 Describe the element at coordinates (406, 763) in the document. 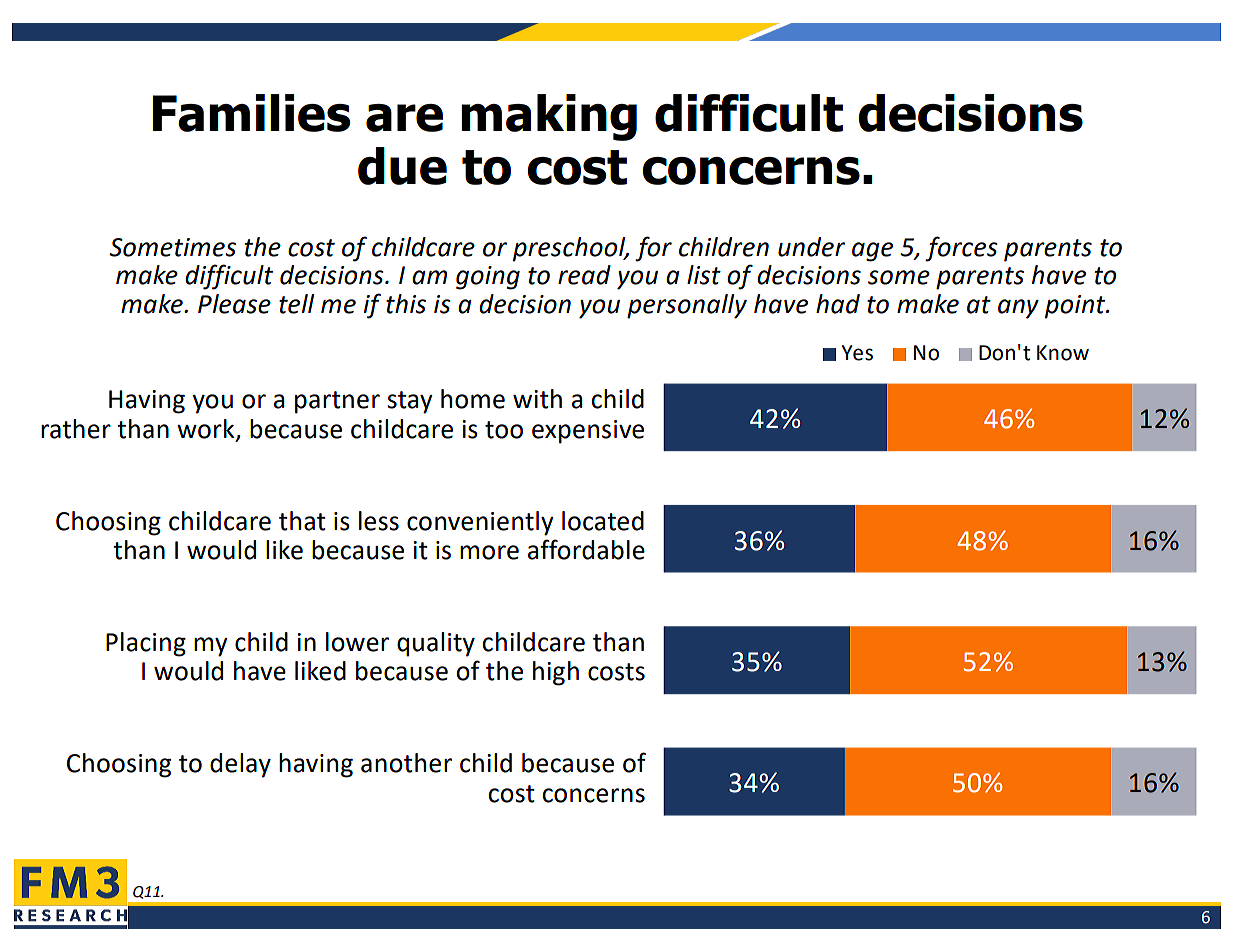

I see `another` at that location.
